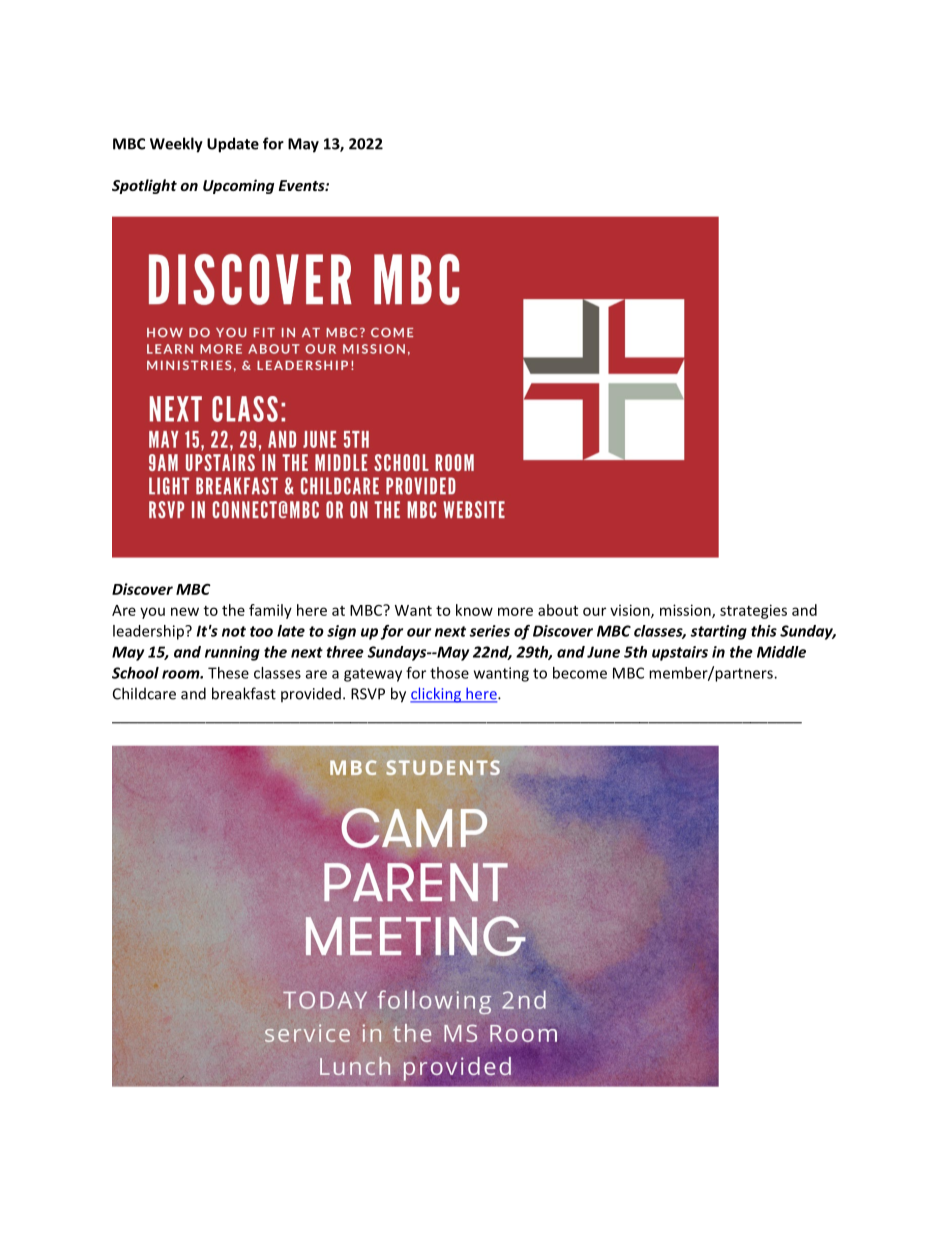  What do you see at coordinates (176, 145) in the screenshot?
I see `Weekly` at bounding box center [176, 145].
